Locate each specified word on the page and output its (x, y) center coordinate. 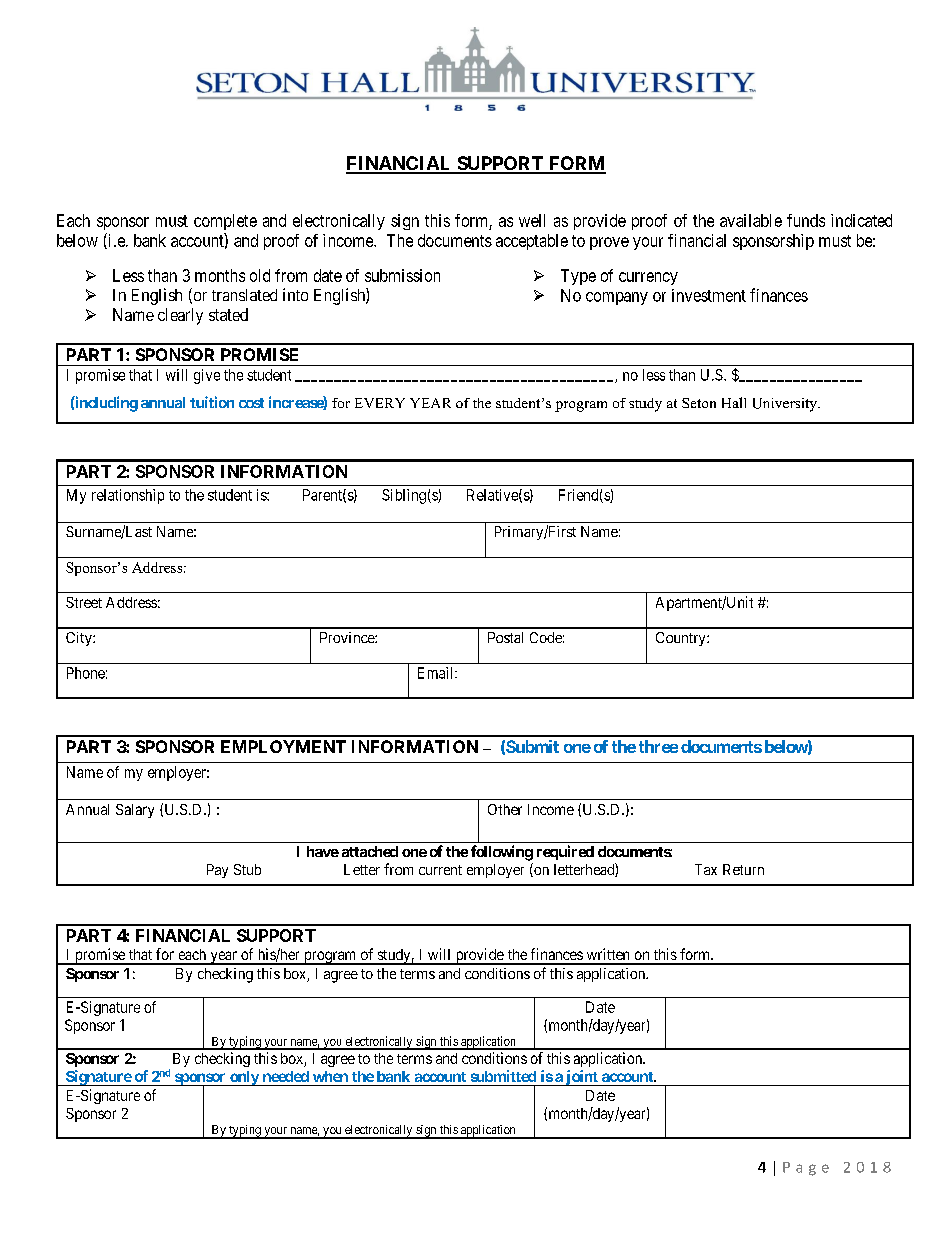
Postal (505, 637)
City (80, 639)
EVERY (380, 403)
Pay (217, 871)
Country (682, 639)
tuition (212, 402)
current (440, 870)
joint (581, 1078)
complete (225, 222)
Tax (706, 869)
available (751, 220)
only (244, 1078)
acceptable (532, 242)
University (786, 405)
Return (743, 869)
